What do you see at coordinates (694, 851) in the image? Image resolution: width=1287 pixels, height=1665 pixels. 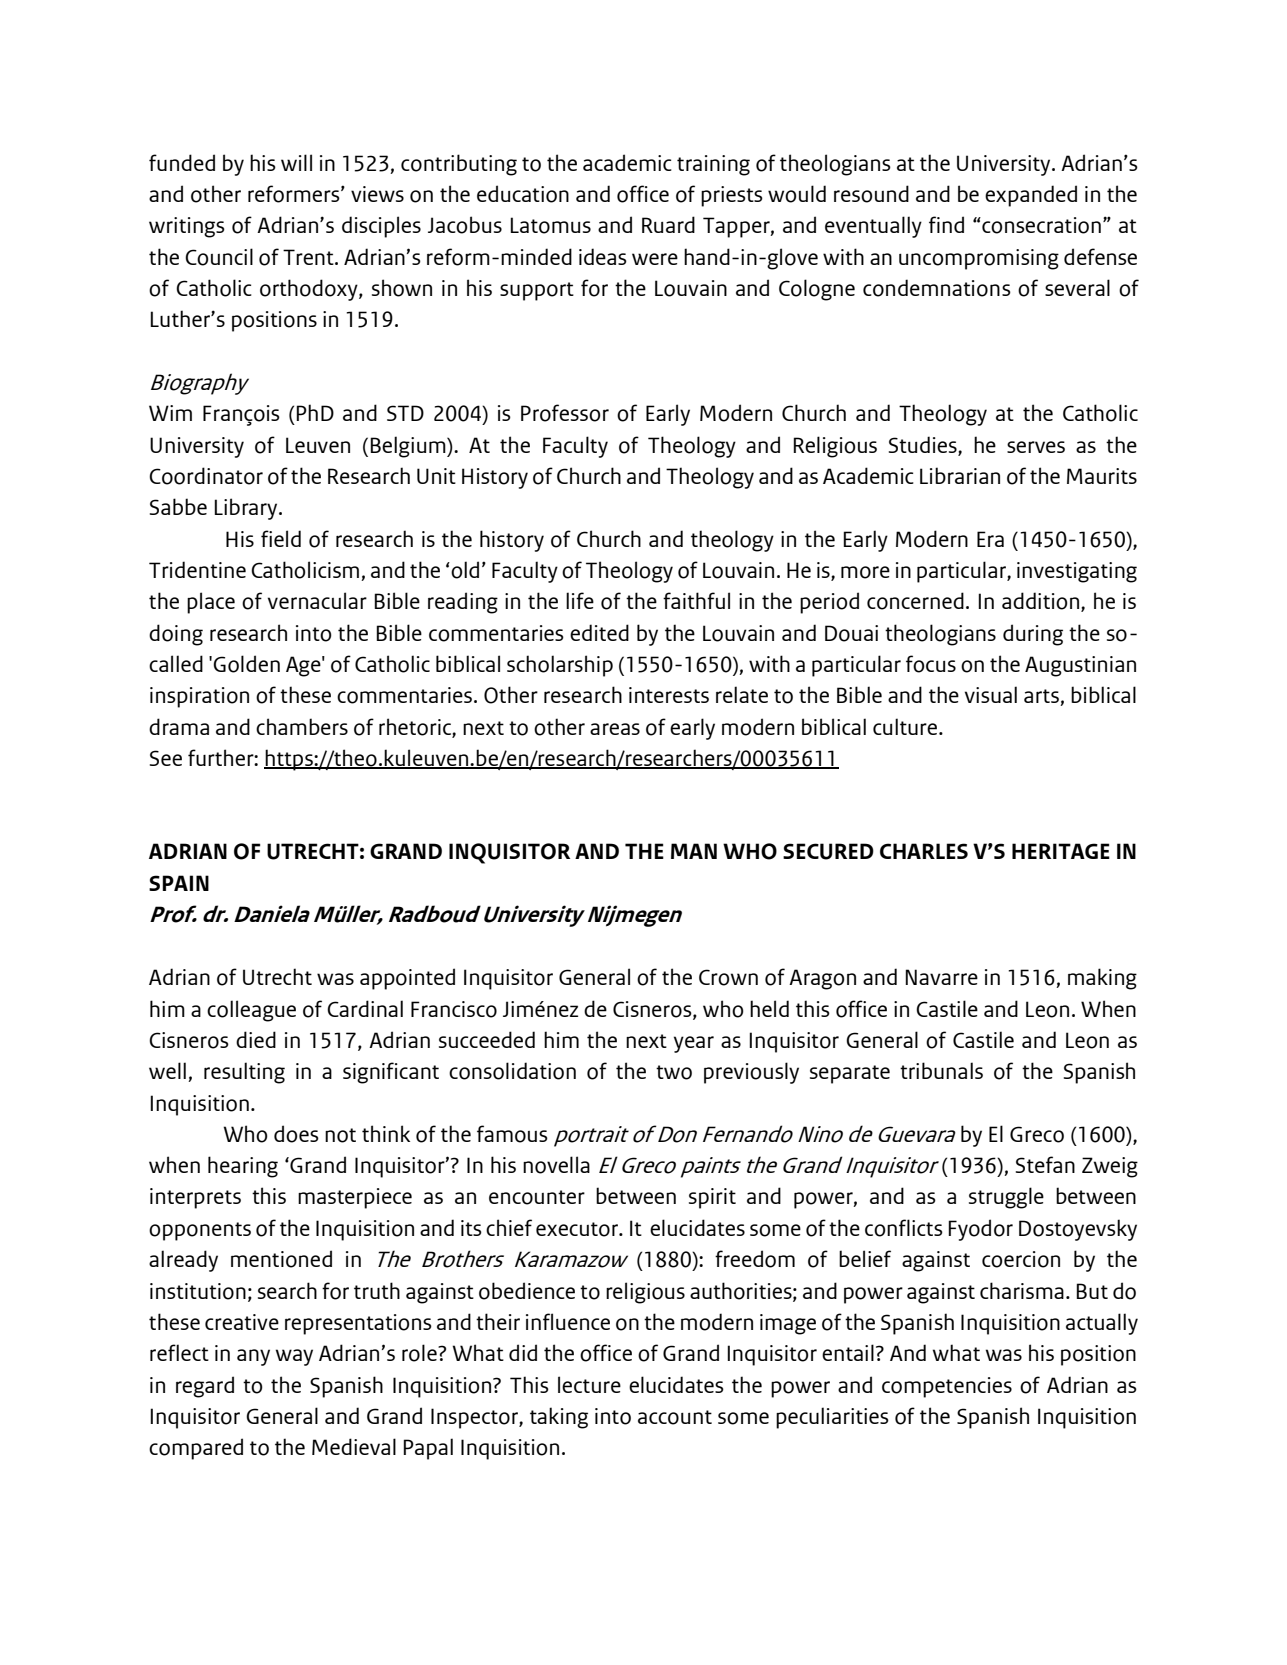 I see `MAN` at bounding box center [694, 851].
